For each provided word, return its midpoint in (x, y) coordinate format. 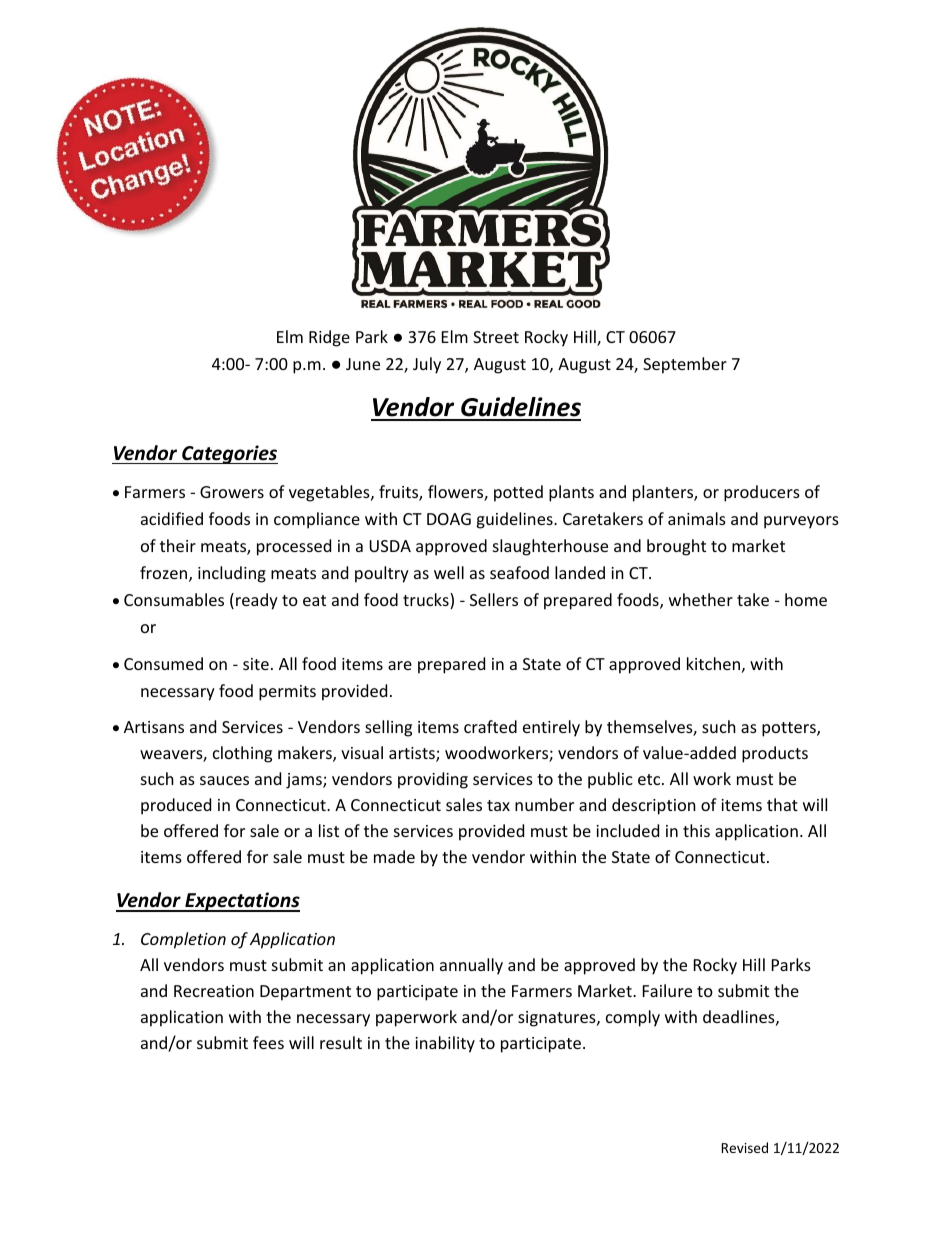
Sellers (494, 599)
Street (496, 337)
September (685, 365)
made (394, 856)
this (696, 830)
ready (257, 601)
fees (268, 1042)
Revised (745, 1147)
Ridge (329, 338)
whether (701, 599)
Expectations (241, 902)
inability (445, 1044)
